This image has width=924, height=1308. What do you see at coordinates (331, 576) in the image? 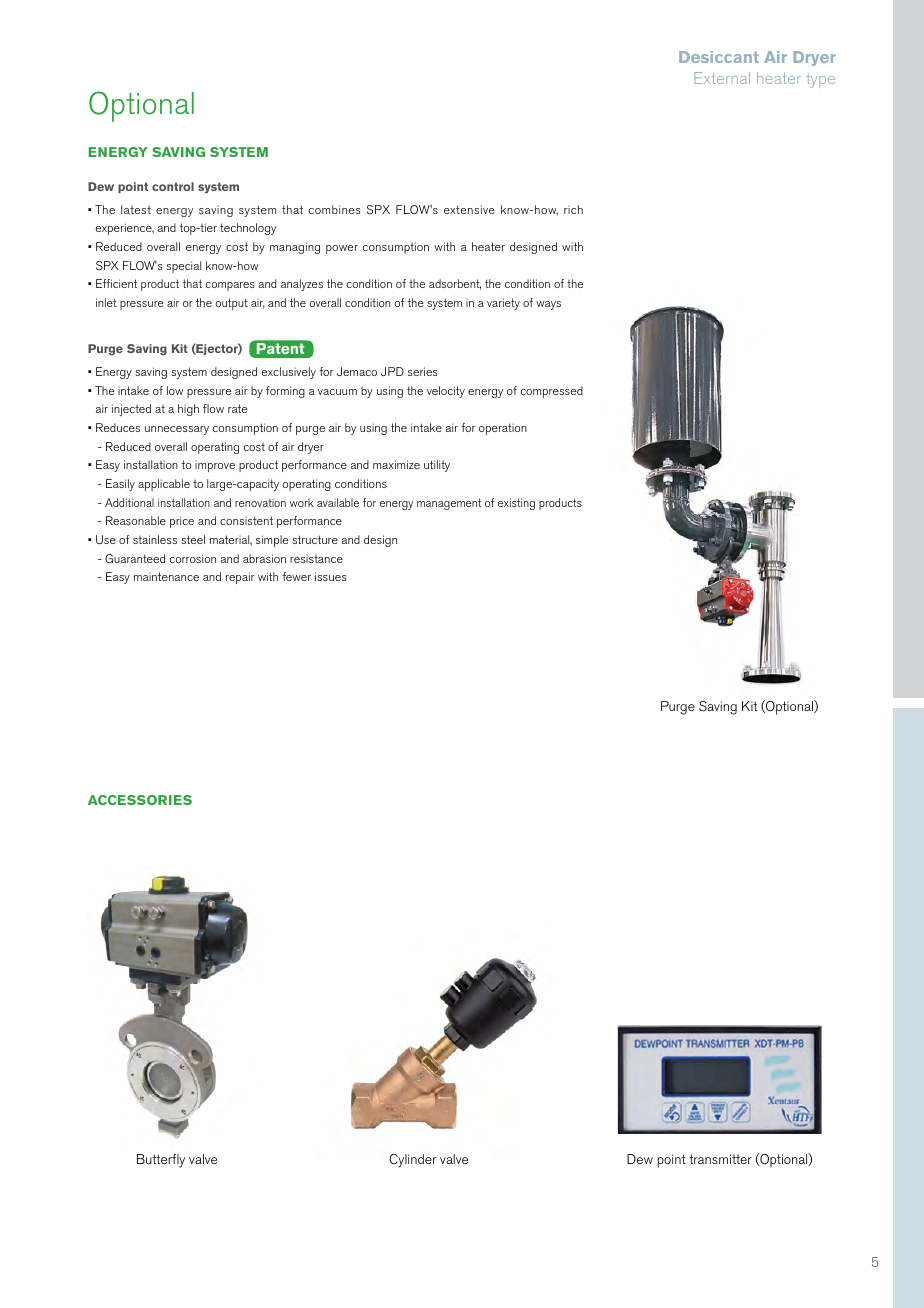
I see `issues` at bounding box center [331, 576].
